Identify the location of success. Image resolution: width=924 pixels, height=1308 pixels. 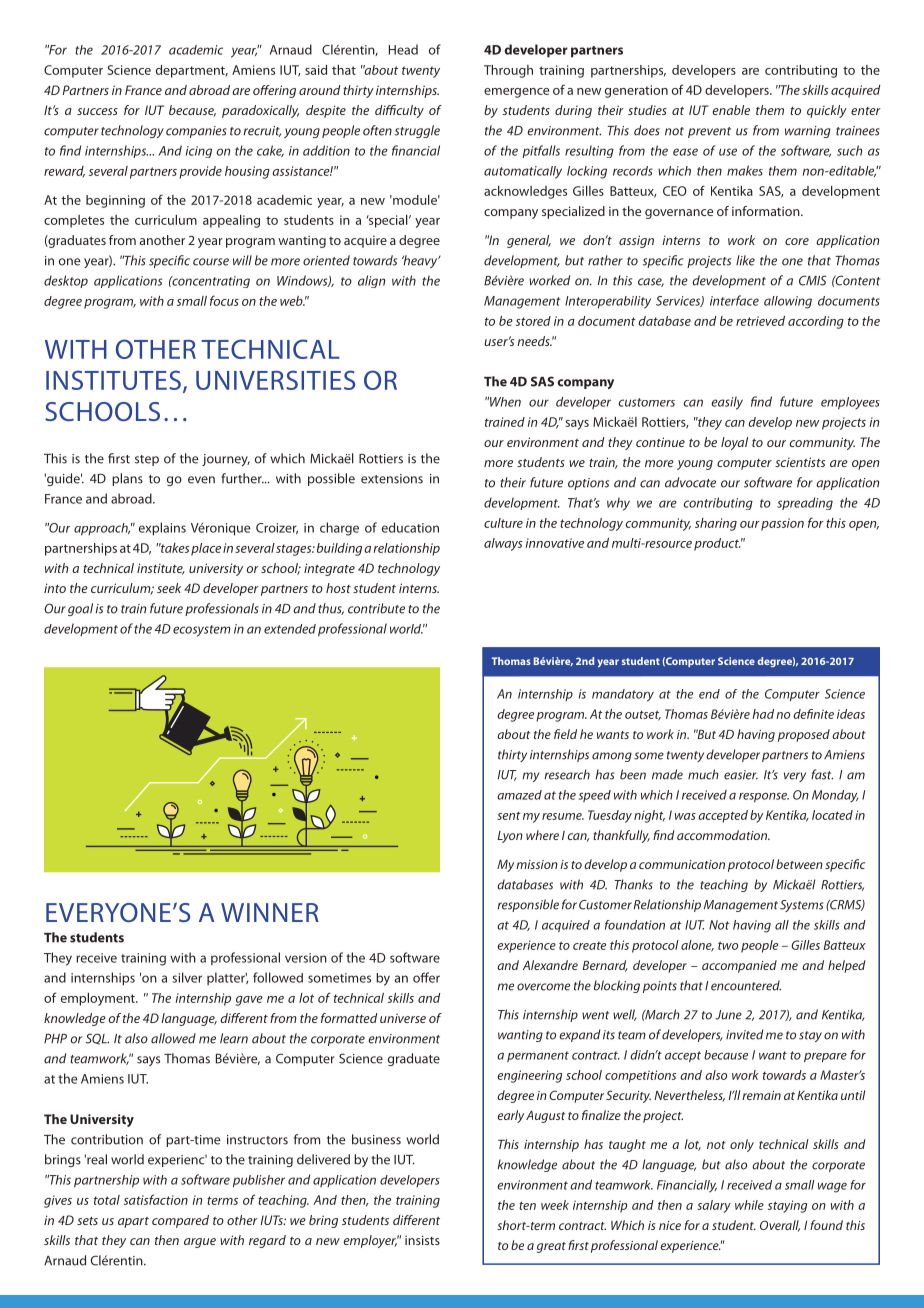
(97, 111).
